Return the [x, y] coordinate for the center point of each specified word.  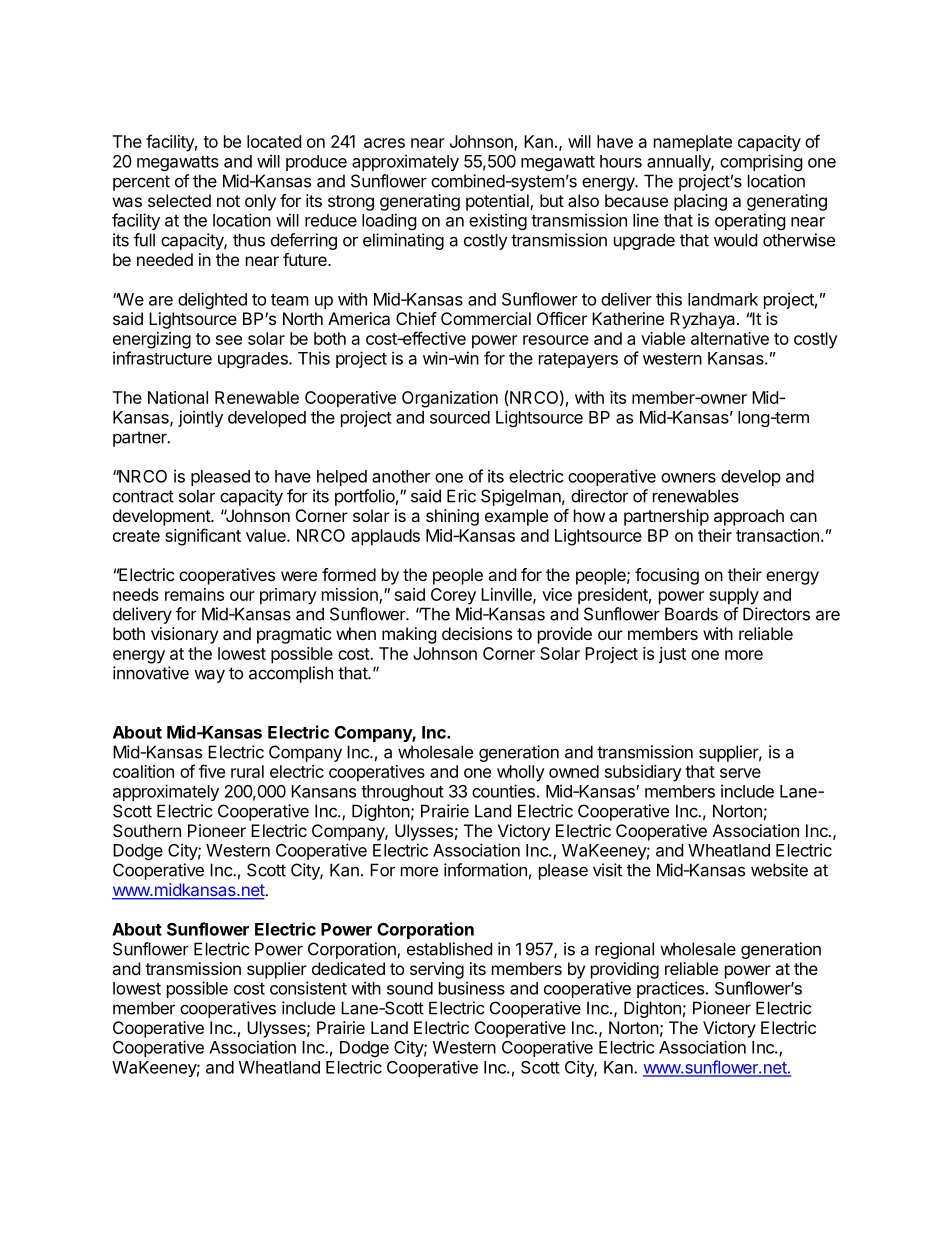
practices [670, 989]
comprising [761, 162]
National [178, 397]
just [672, 655]
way [209, 676]
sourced [460, 417]
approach [749, 517]
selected [179, 200]
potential [498, 202]
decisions [477, 633]
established [449, 949]
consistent [308, 988]
